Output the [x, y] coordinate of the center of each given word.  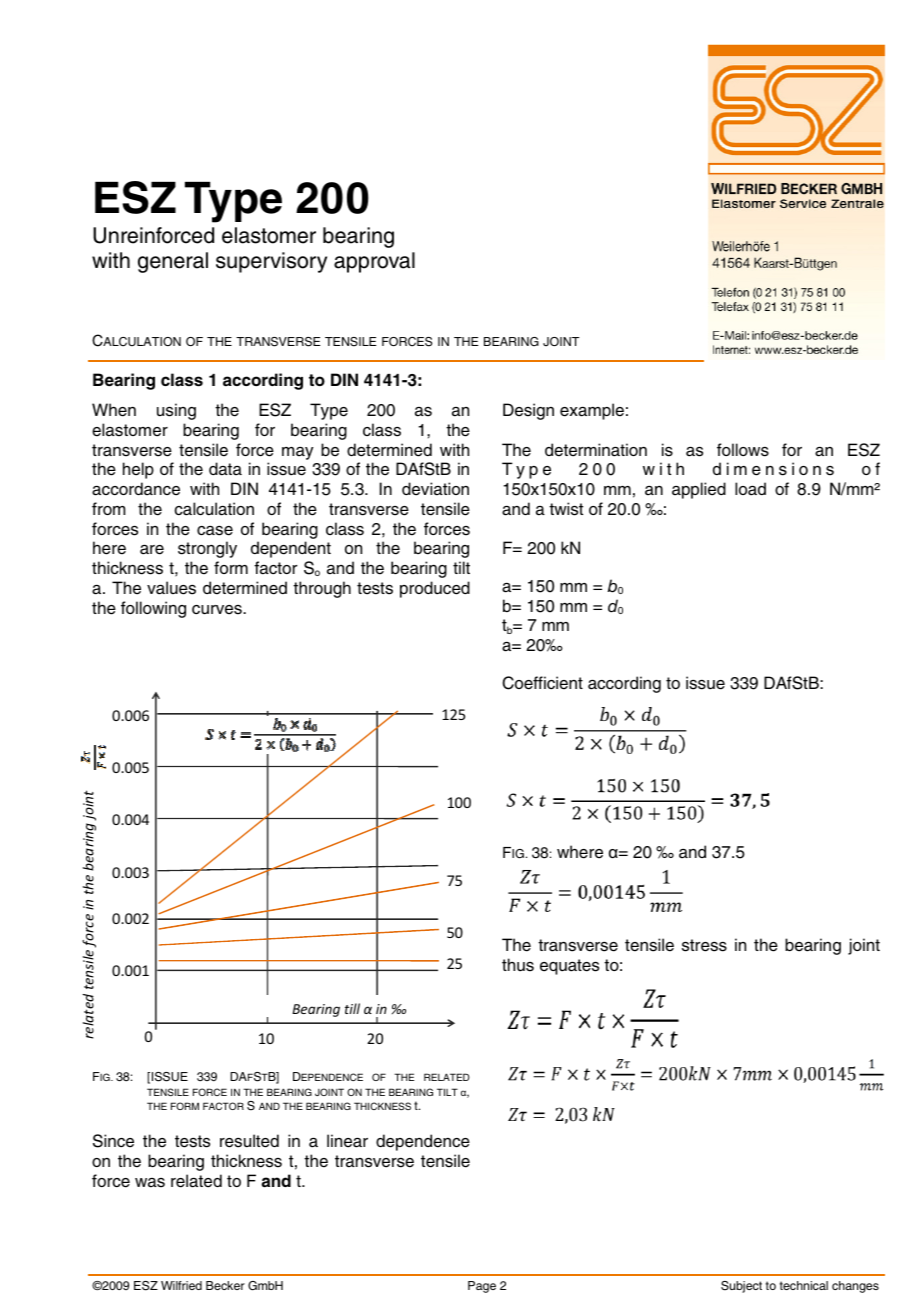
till [352, 1008]
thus [518, 965]
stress [704, 945]
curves [218, 610]
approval [374, 262]
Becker [225, 1285]
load [750, 489]
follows [743, 450]
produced [435, 589]
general [173, 262]
